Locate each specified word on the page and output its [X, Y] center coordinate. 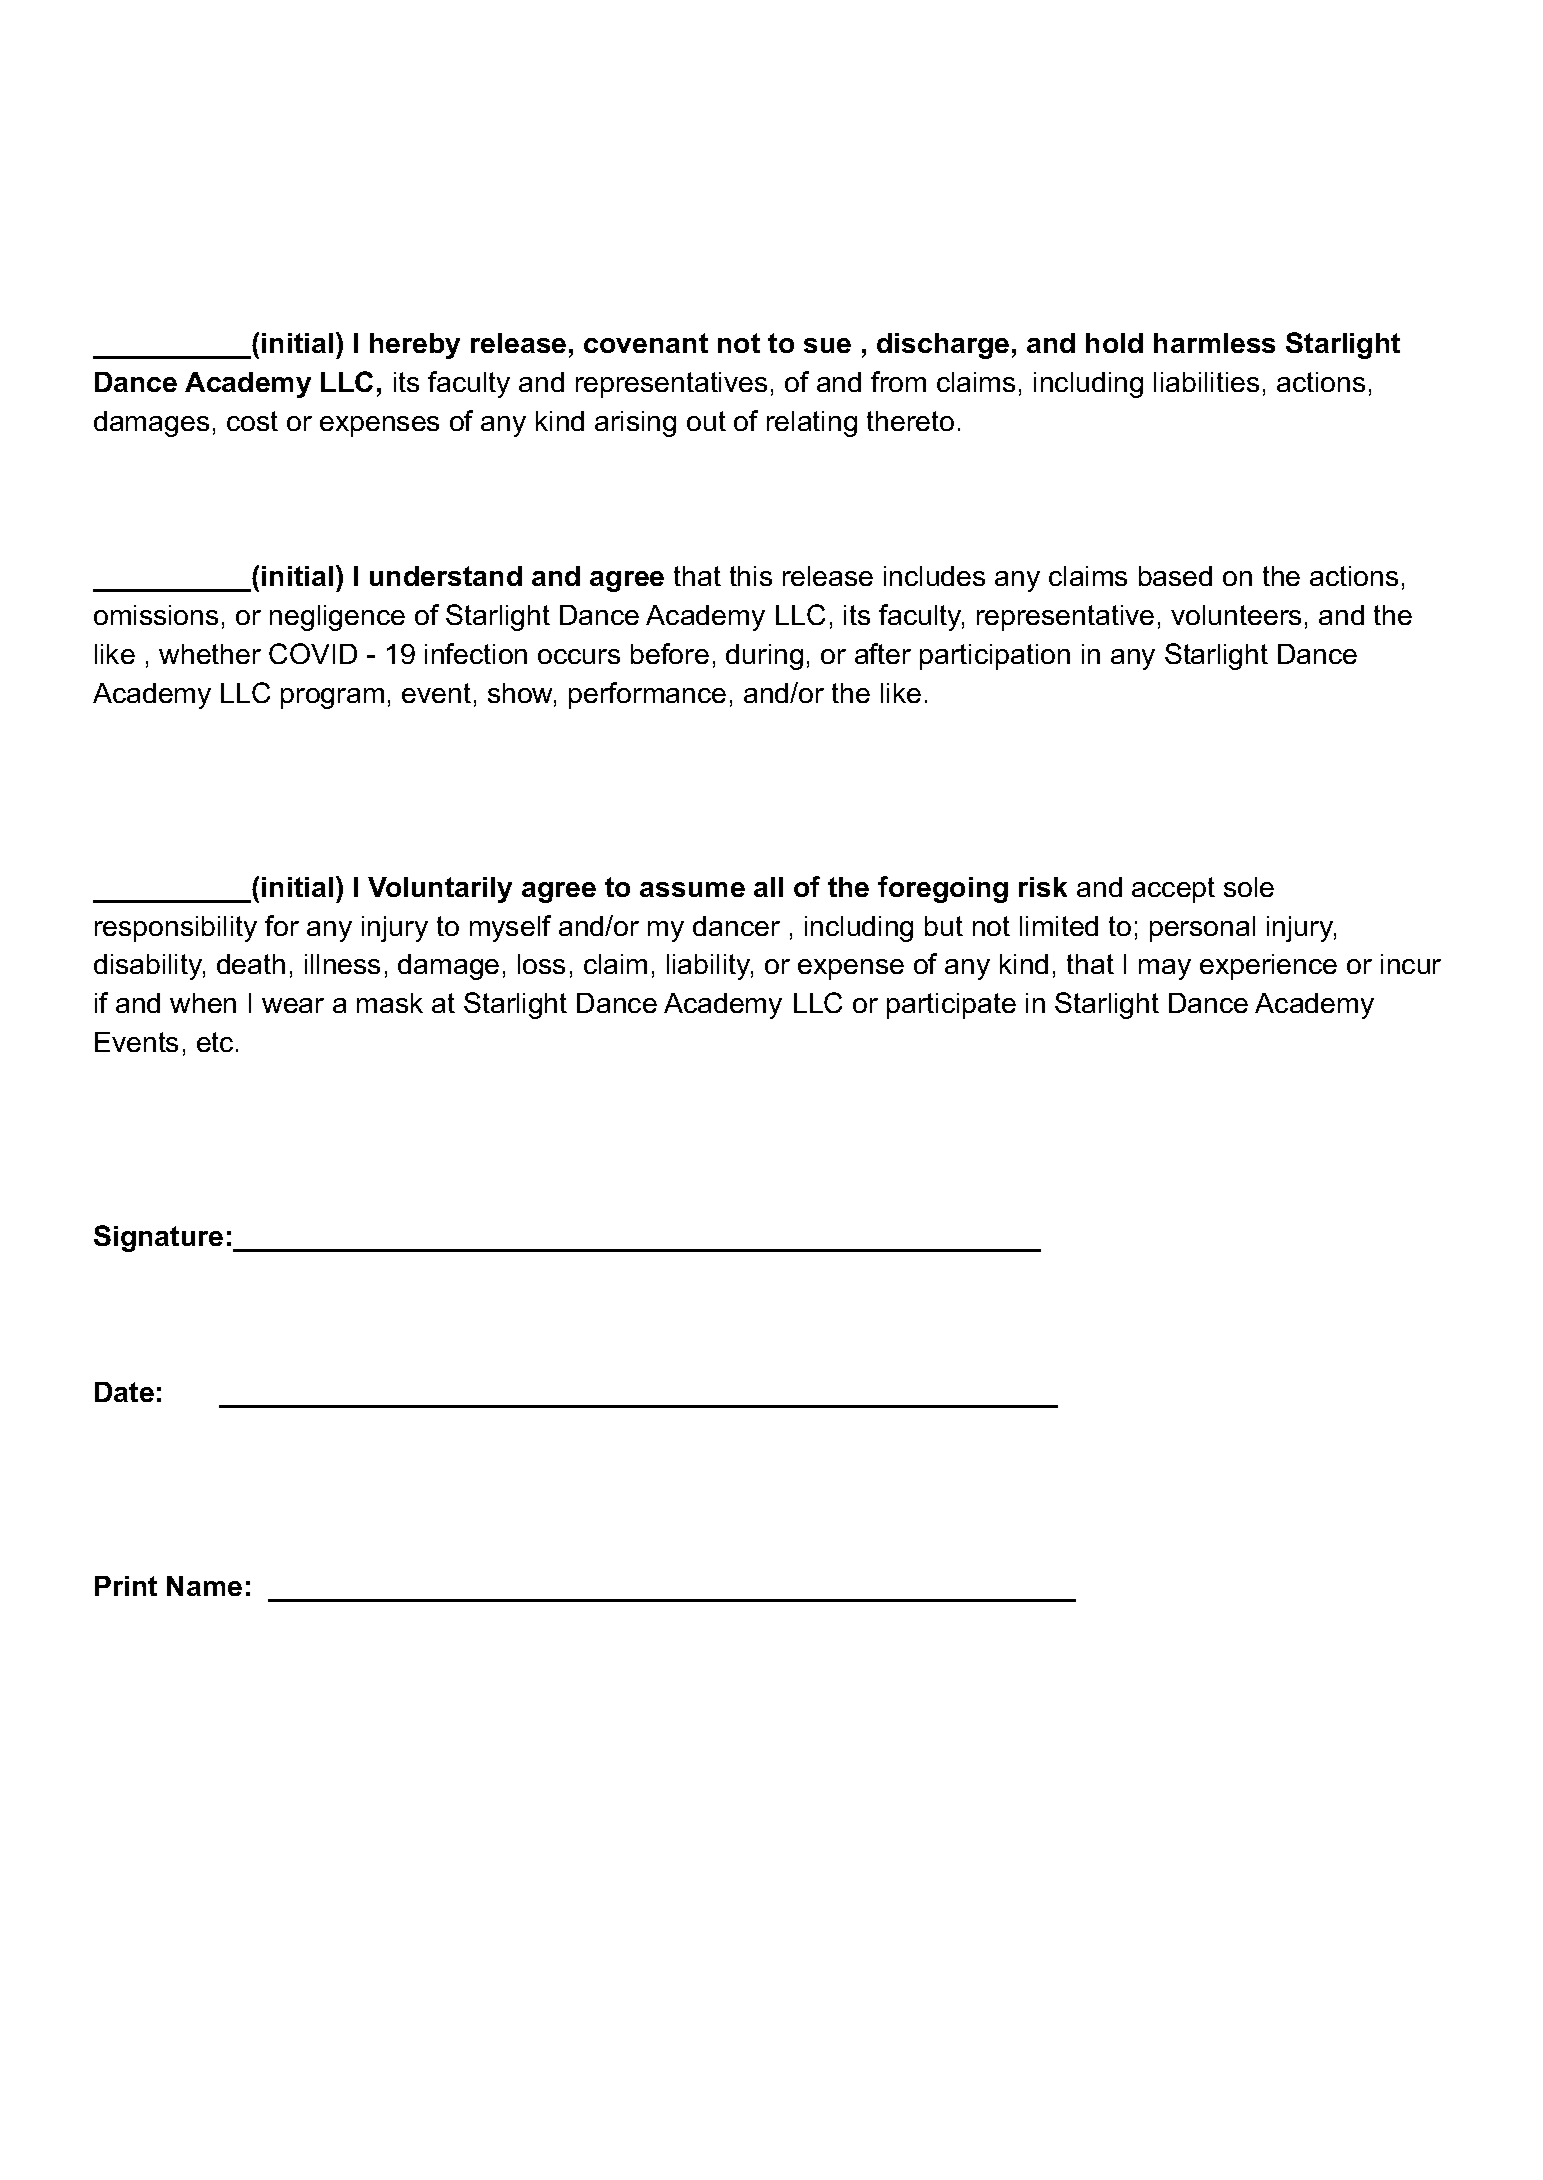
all [768, 887]
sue [827, 345]
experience [1268, 967]
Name [204, 1586]
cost [252, 421]
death [251, 964]
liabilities [1206, 382]
